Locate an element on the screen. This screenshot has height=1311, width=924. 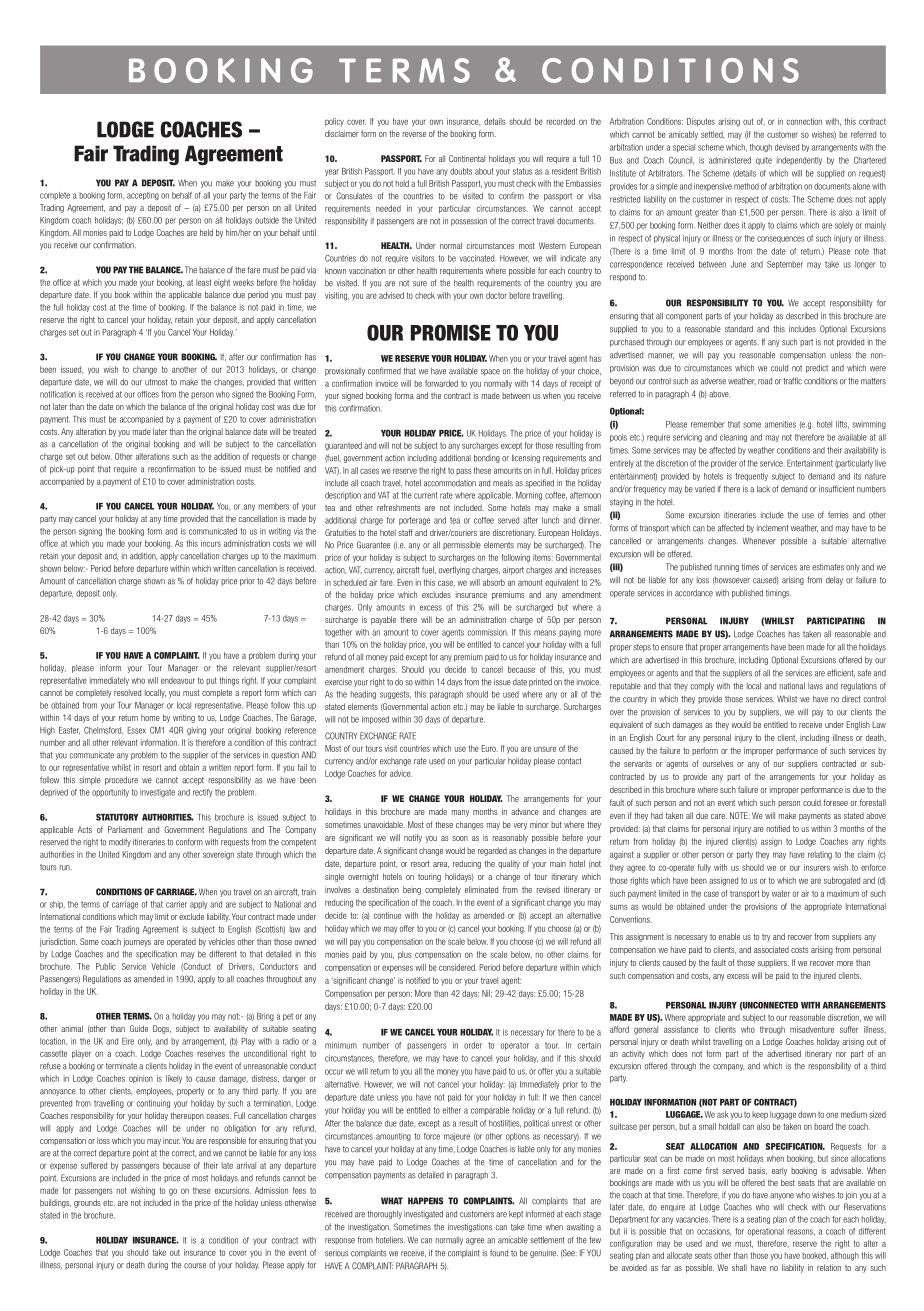
course is located at coordinates (195, 1266).
